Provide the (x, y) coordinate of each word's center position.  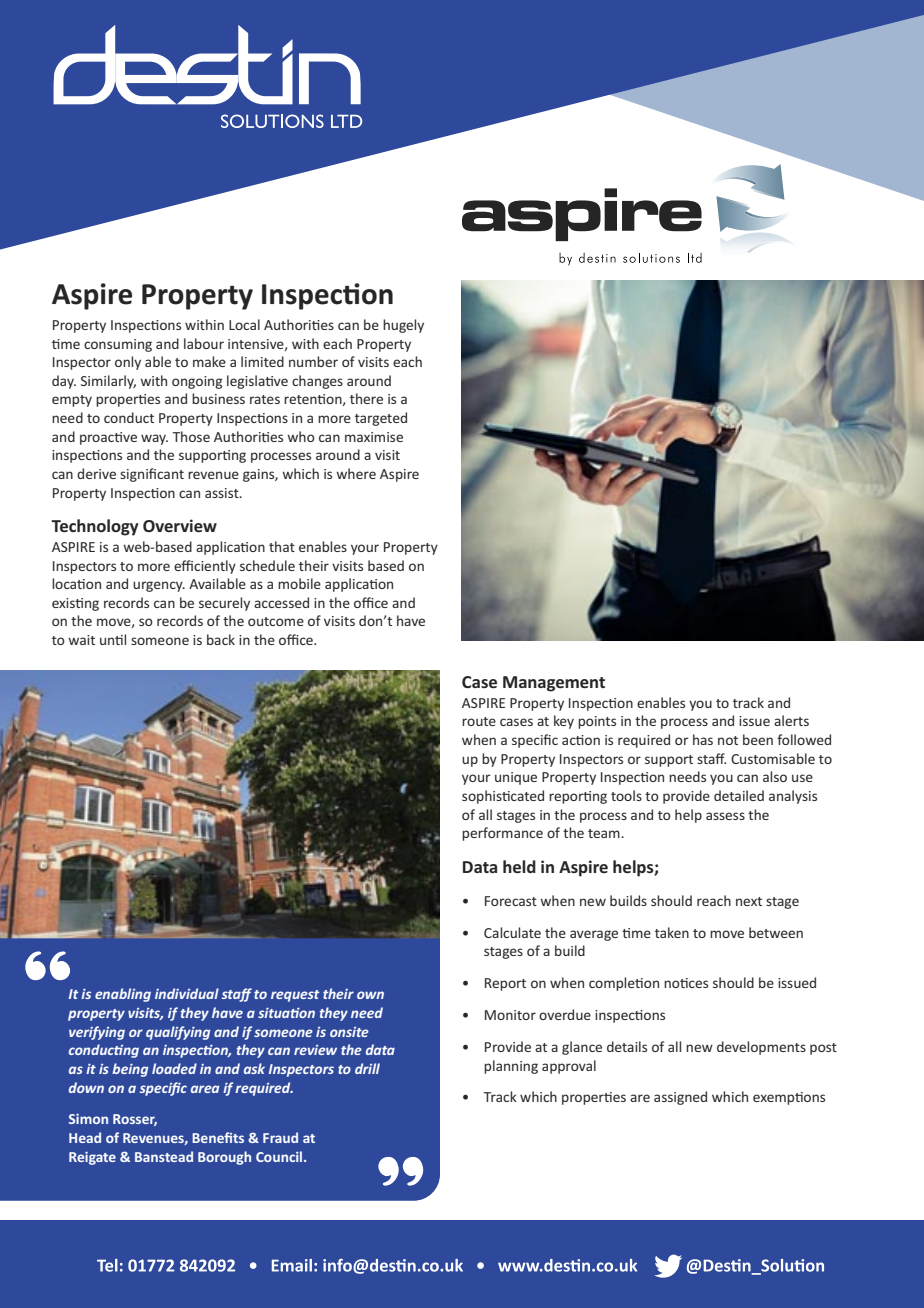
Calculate (512, 932)
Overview (180, 525)
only (128, 363)
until (113, 639)
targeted (381, 419)
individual (187, 993)
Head (85, 1137)
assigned (680, 1098)
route (479, 721)
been (758, 739)
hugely (403, 326)
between (776, 932)
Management (554, 684)
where (356, 473)
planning (511, 1067)
